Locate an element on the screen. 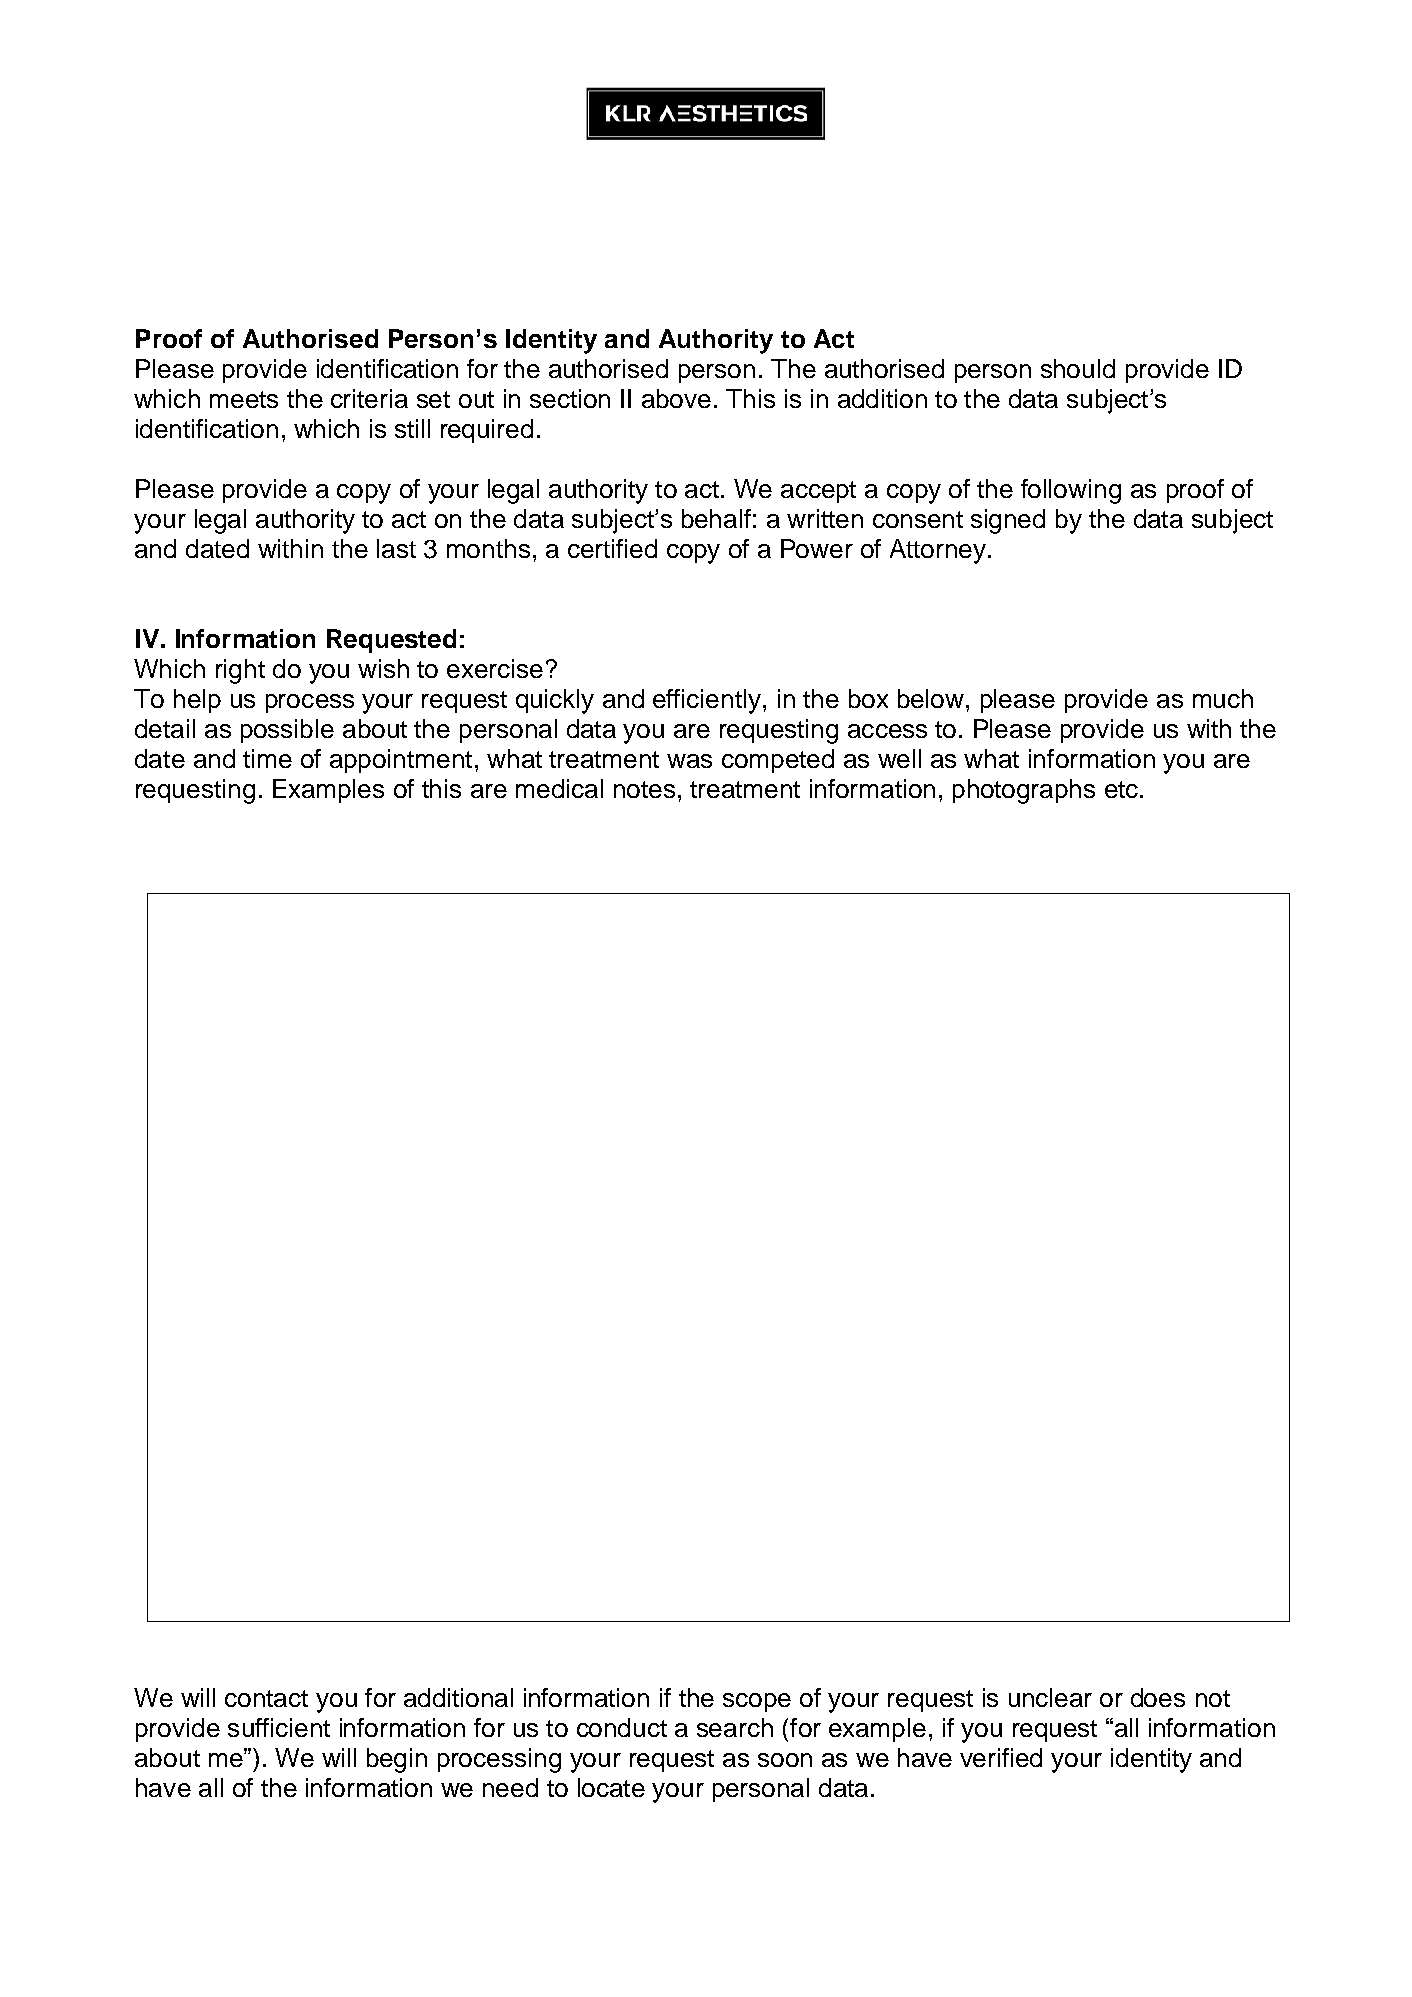 The width and height of the screenshot is (1412, 1997). should is located at coordinates (1078, 368).
